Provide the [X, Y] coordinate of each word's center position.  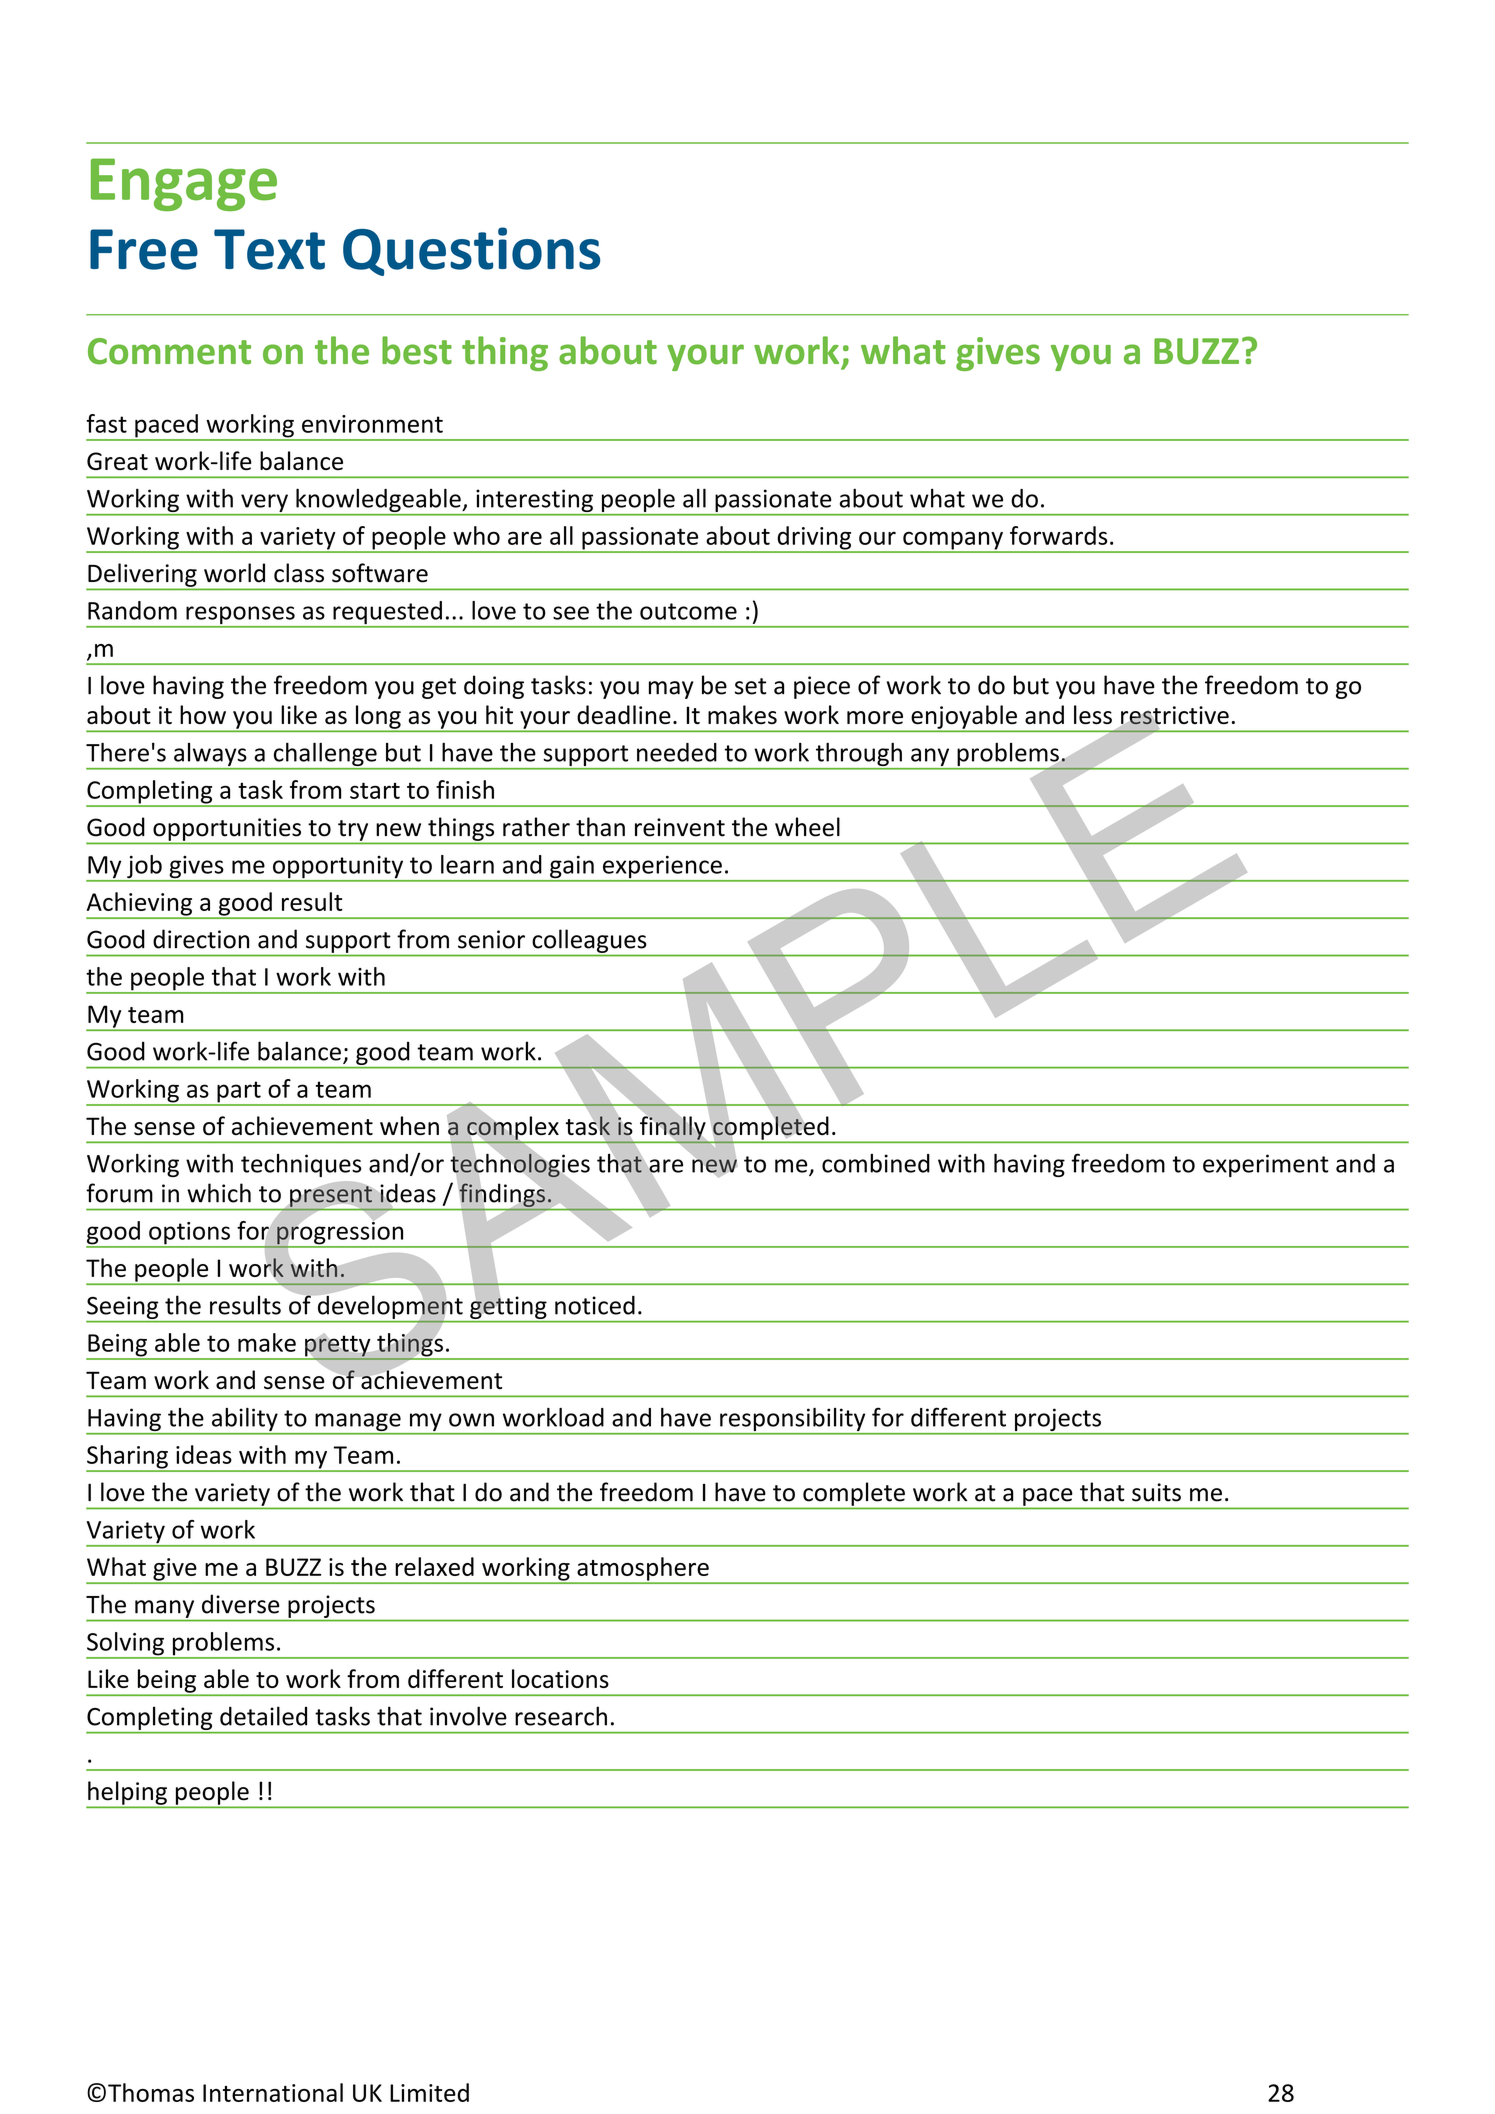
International [273, 2092]
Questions [471, 251]
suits [1156, 1492]
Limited [429, 2092]
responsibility [793, 1421]
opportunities [227, 829]
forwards [1058, 535]
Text [269, 249]
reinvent [680, 827]
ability [244, 1421]
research [561, 1716]
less [1093, 714]
